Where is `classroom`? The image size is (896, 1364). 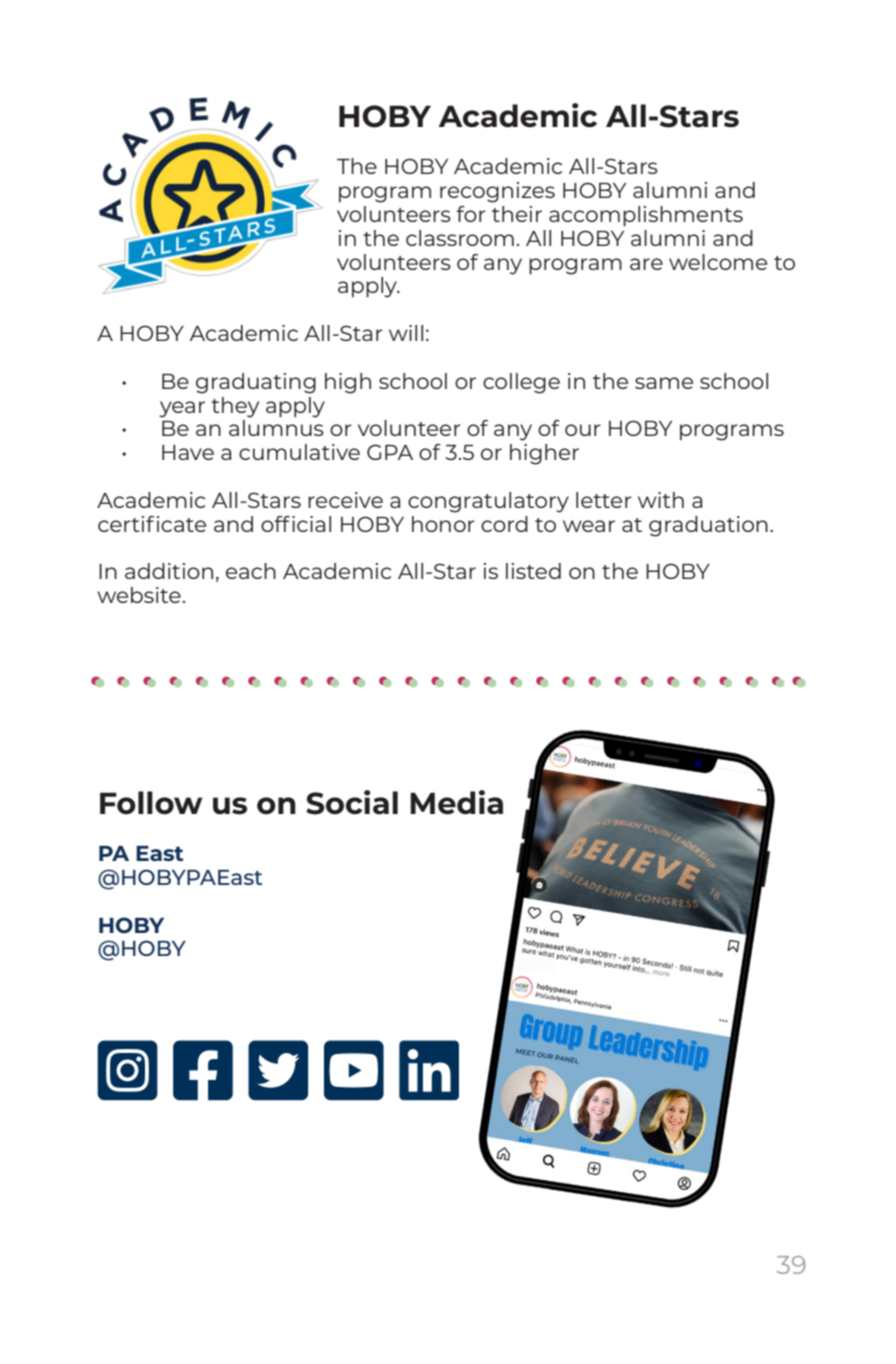
classroom is located at coordinates (460, 238).
